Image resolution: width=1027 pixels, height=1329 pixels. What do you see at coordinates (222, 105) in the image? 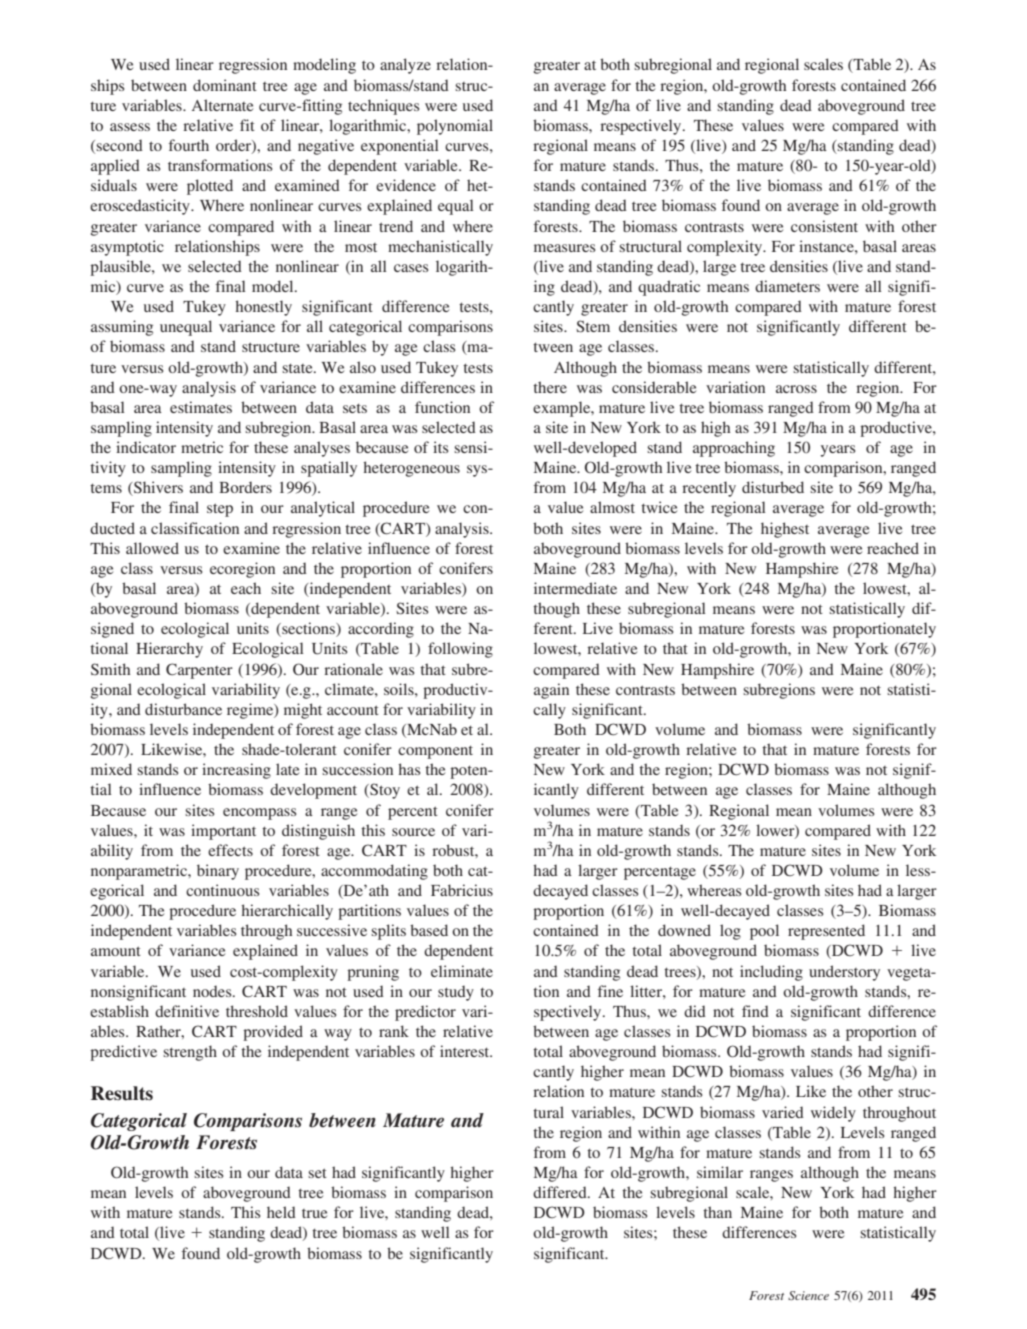
I see `Alternate` at bounding box center [222, 105].
